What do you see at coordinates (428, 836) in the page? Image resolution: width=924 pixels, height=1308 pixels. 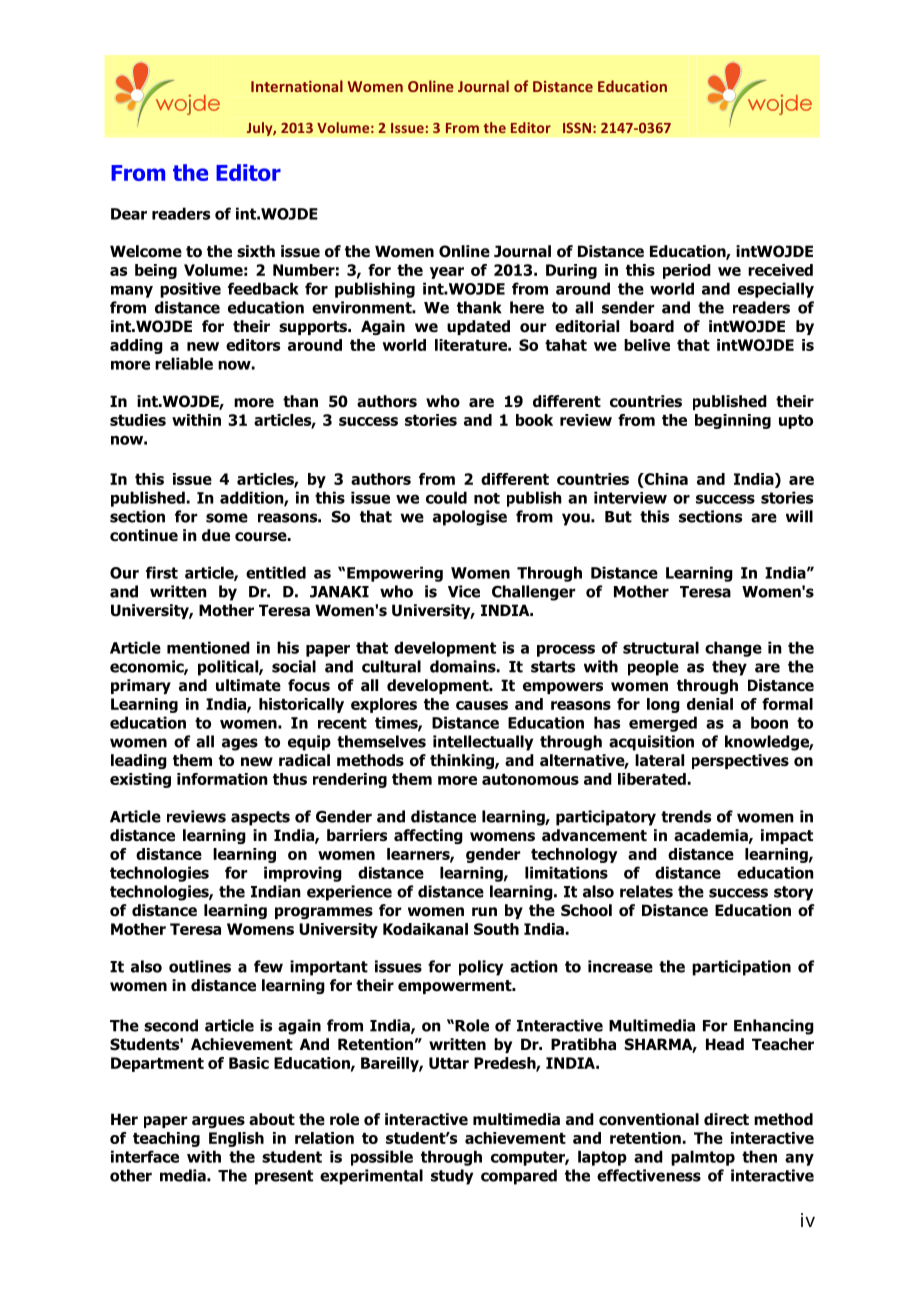 I see `affecting` at bounding box center [428, 836].
